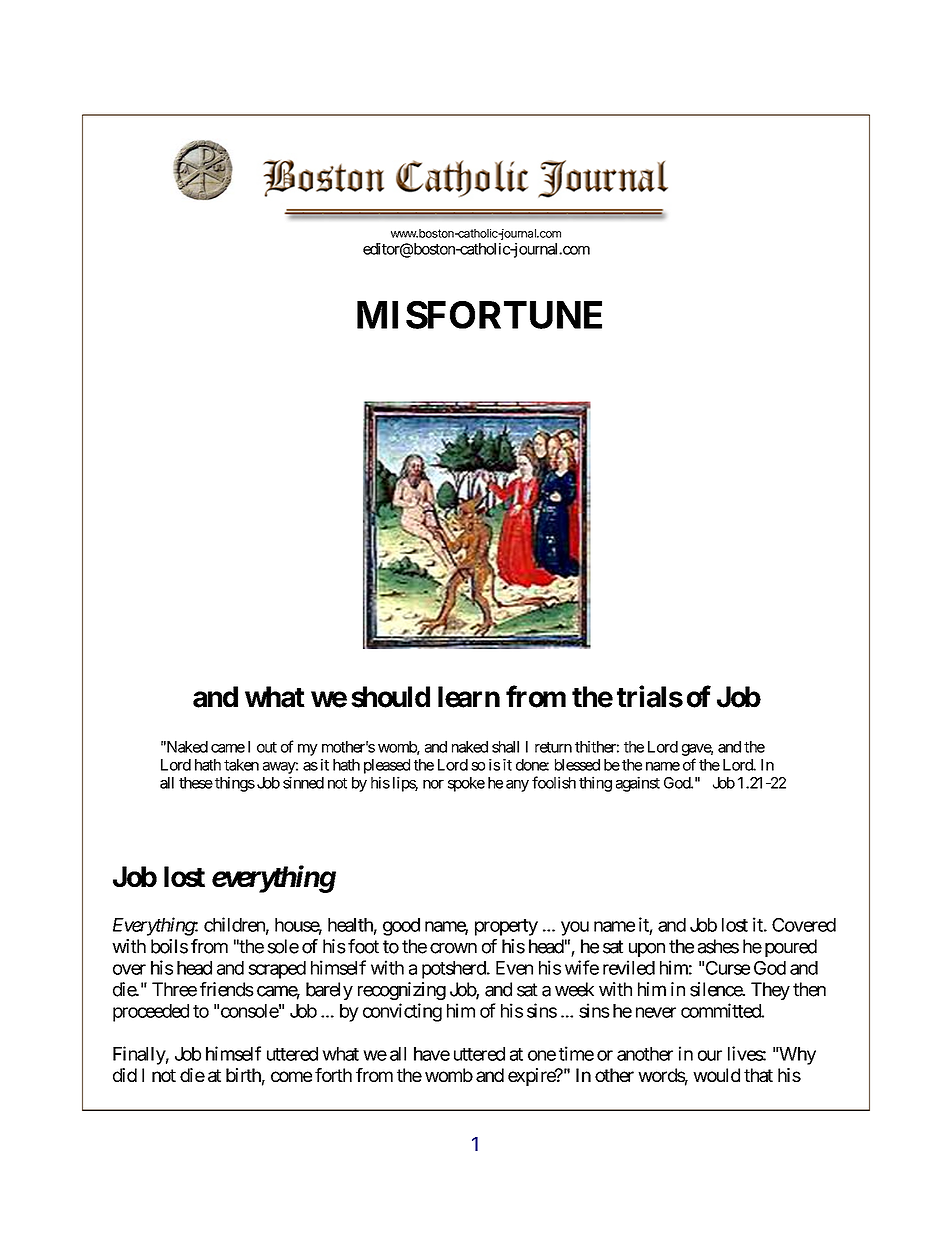 This screenshot has width=952, height=1233. Describe the element at coordinates (791, 948) in the screenshot. I see `poured` at that location.
